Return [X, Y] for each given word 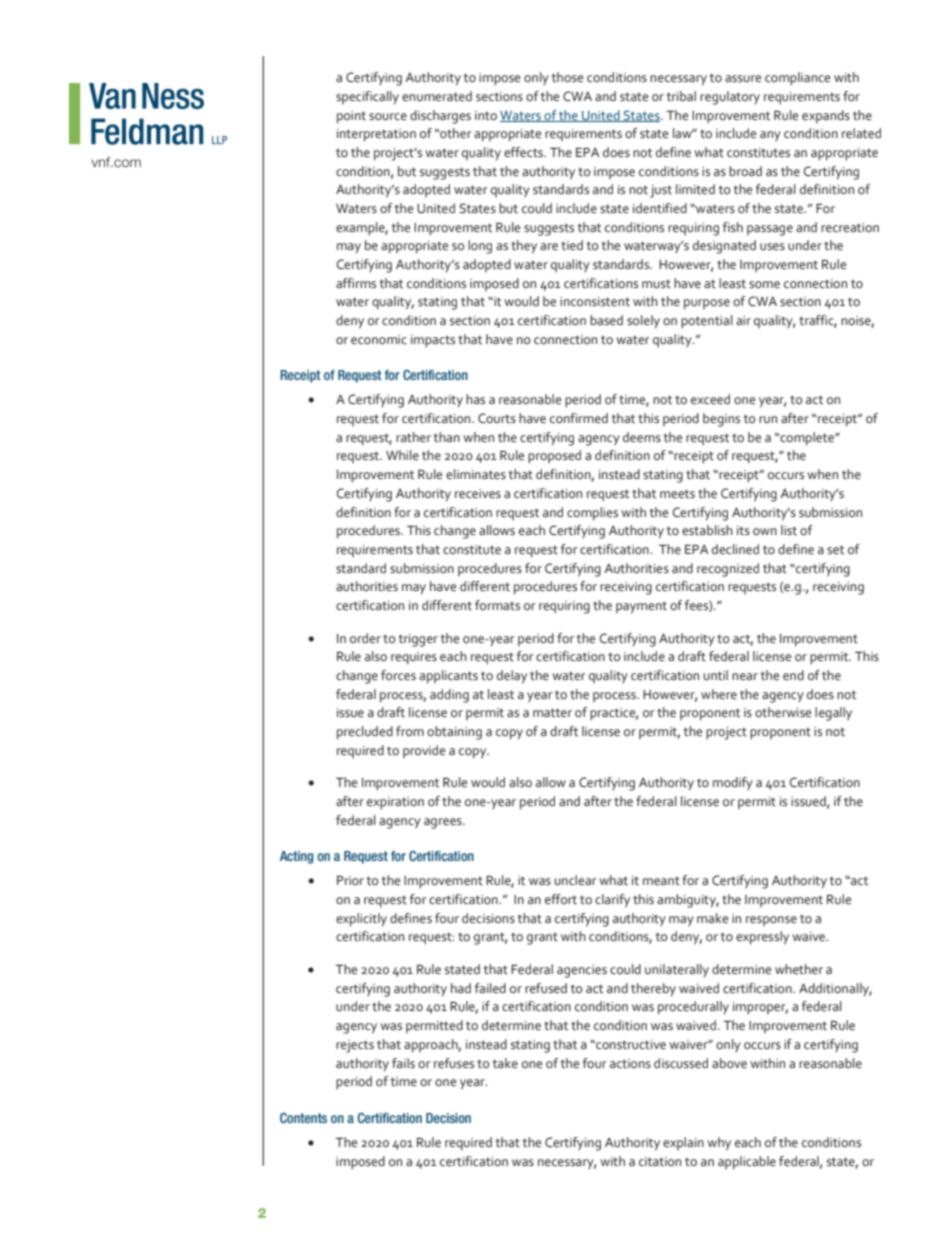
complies [592, 514]
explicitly [361, 920]
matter [552, 713]
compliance [797, 79]
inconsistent [595, 302]
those [567, 77]
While [402, 455]
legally [833, 714]
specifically [367, 98]
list [789, 530]
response [771, 921]
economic [379, 340]
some [764, 285]
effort [561, 899]
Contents [303, 1118]
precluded [365, 733]
